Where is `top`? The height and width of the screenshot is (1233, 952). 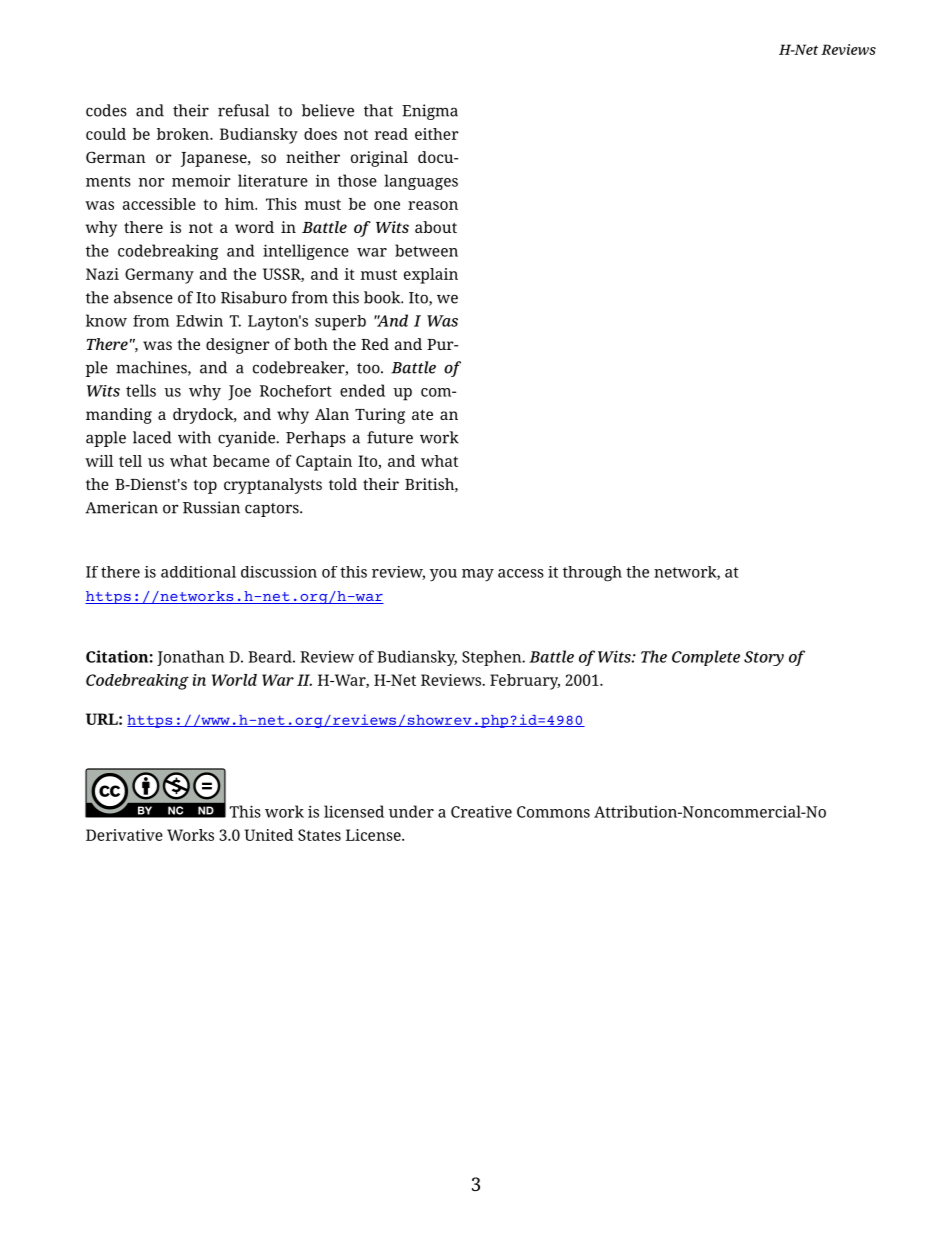 top is located at coordinates (205, 487).
